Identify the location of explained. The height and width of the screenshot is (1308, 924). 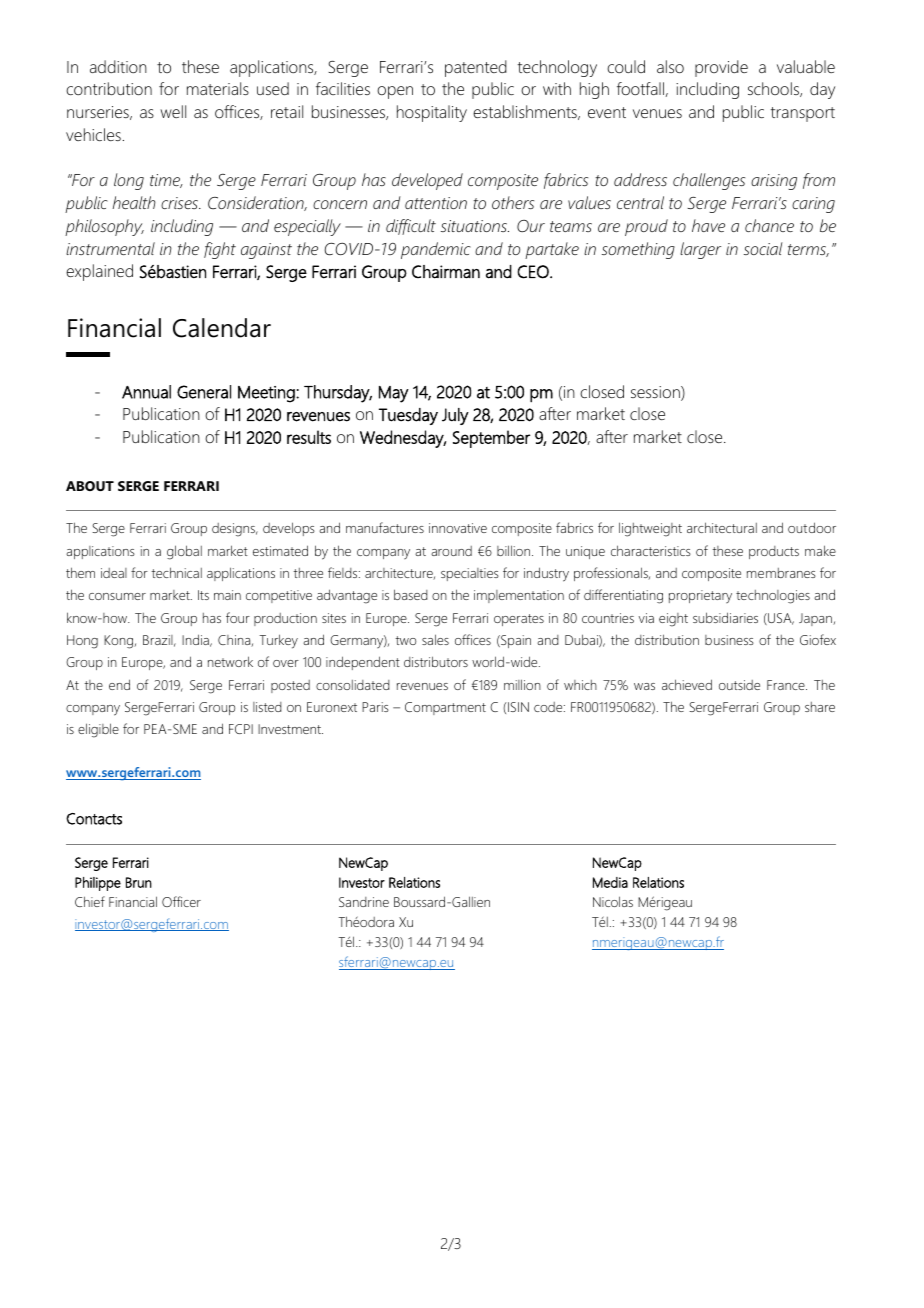
(99, 272).
